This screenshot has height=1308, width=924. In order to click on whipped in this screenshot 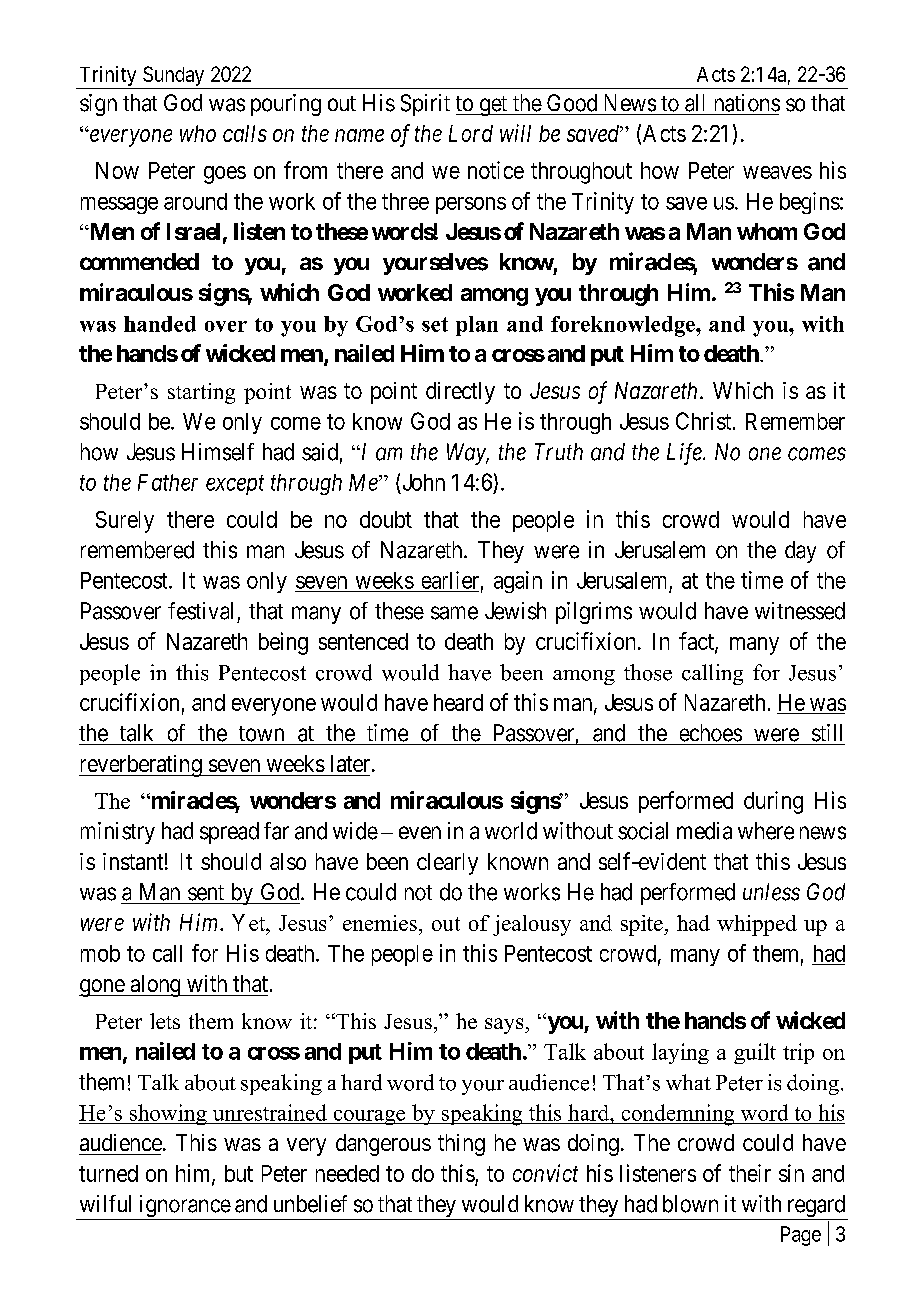, I will do `click(757, 925)`.
